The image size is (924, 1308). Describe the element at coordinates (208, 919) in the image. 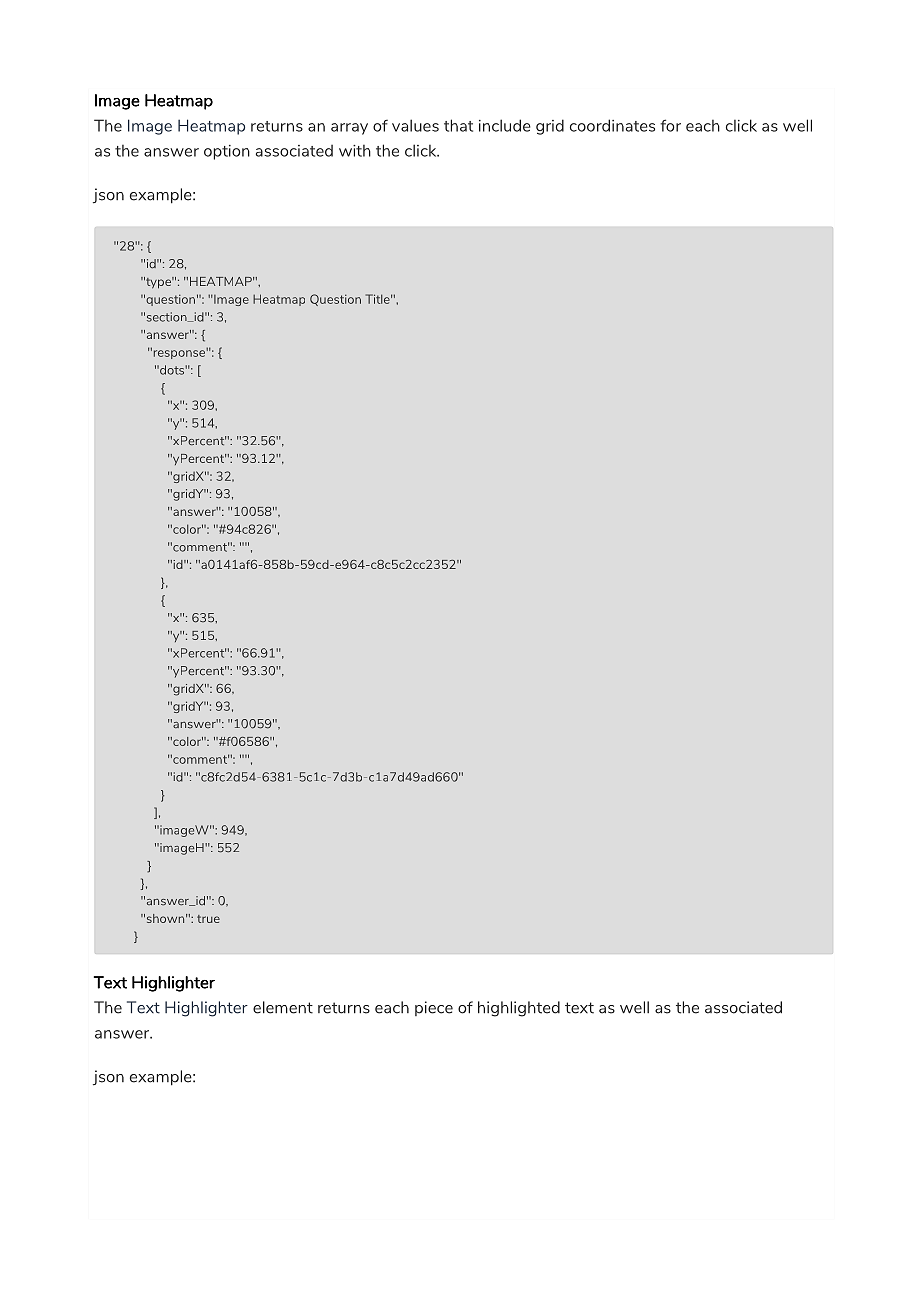

I see `true` at that location.
